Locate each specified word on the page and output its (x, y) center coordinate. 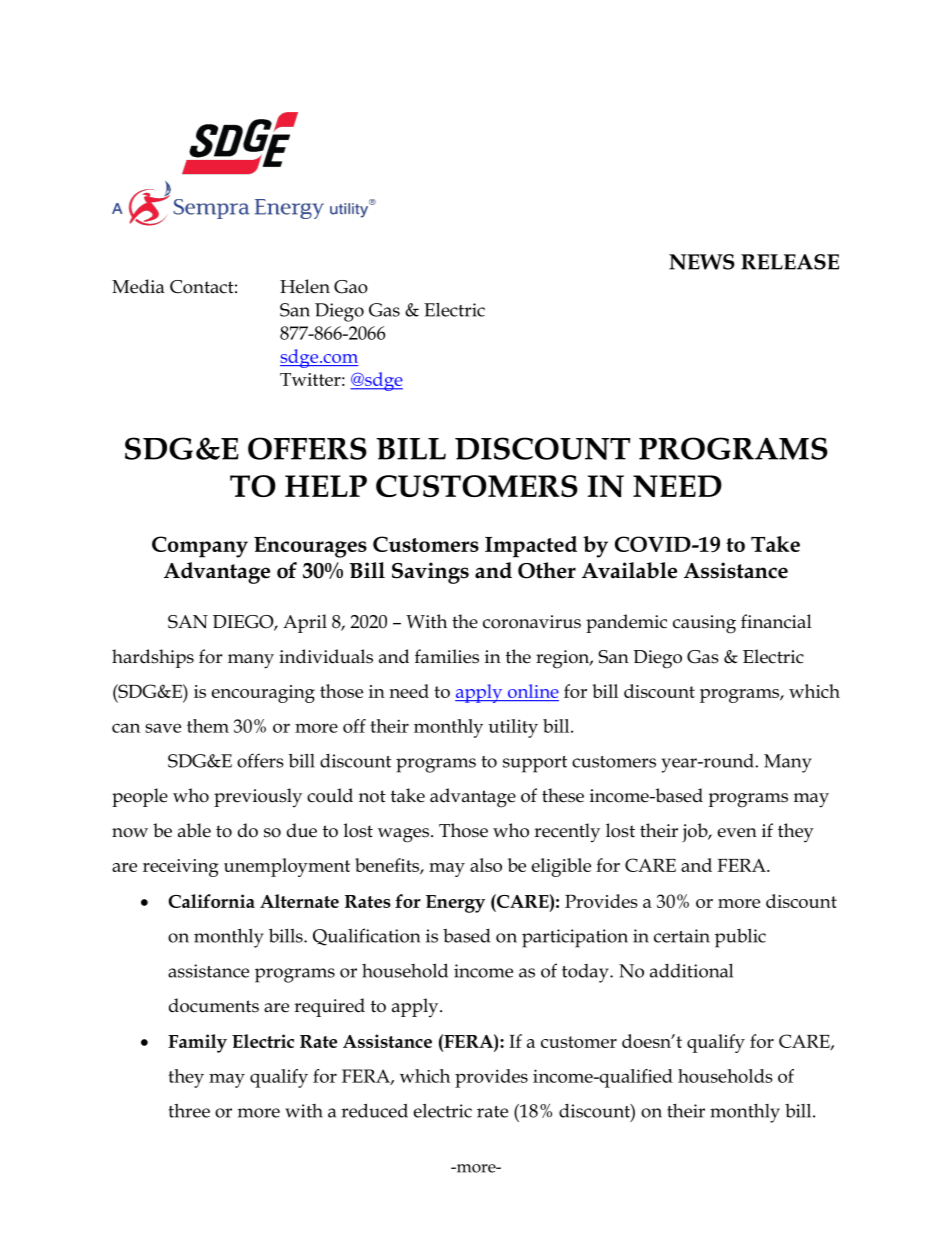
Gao (351, 287)
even (737, 833)
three (189, 1111)
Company (200, 547)
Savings (430, 573)
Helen (305, 286)
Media (138, 286)
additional (691, 971)
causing (704, 624)
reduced (374, 1110)
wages (405, 835)
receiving (181, 868)
